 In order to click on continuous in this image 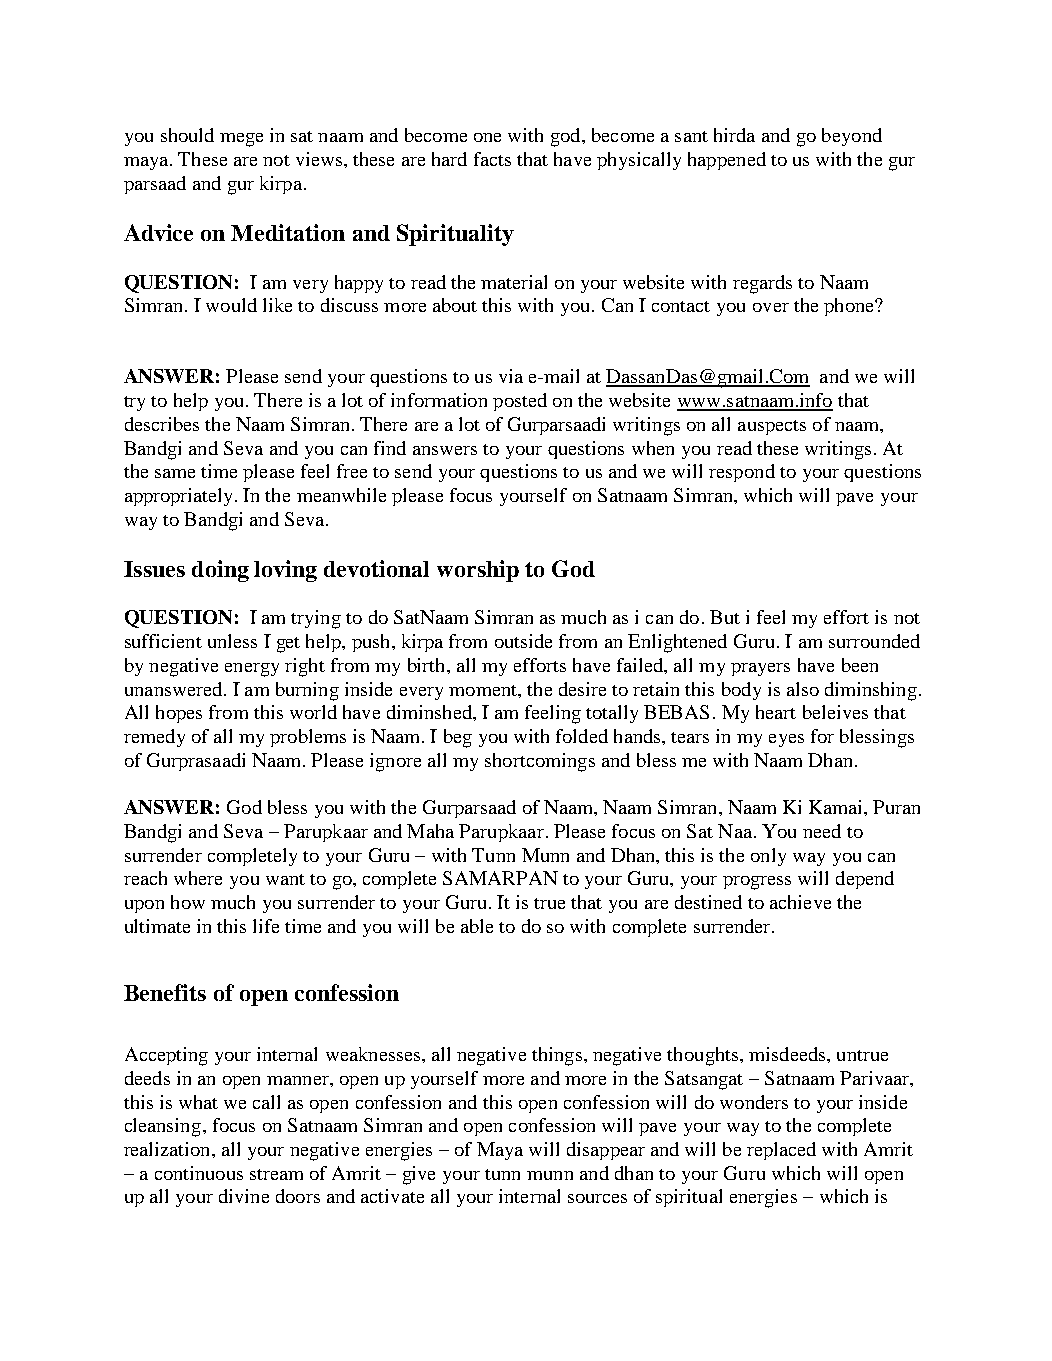, I will do `click(199, 1173)`.
